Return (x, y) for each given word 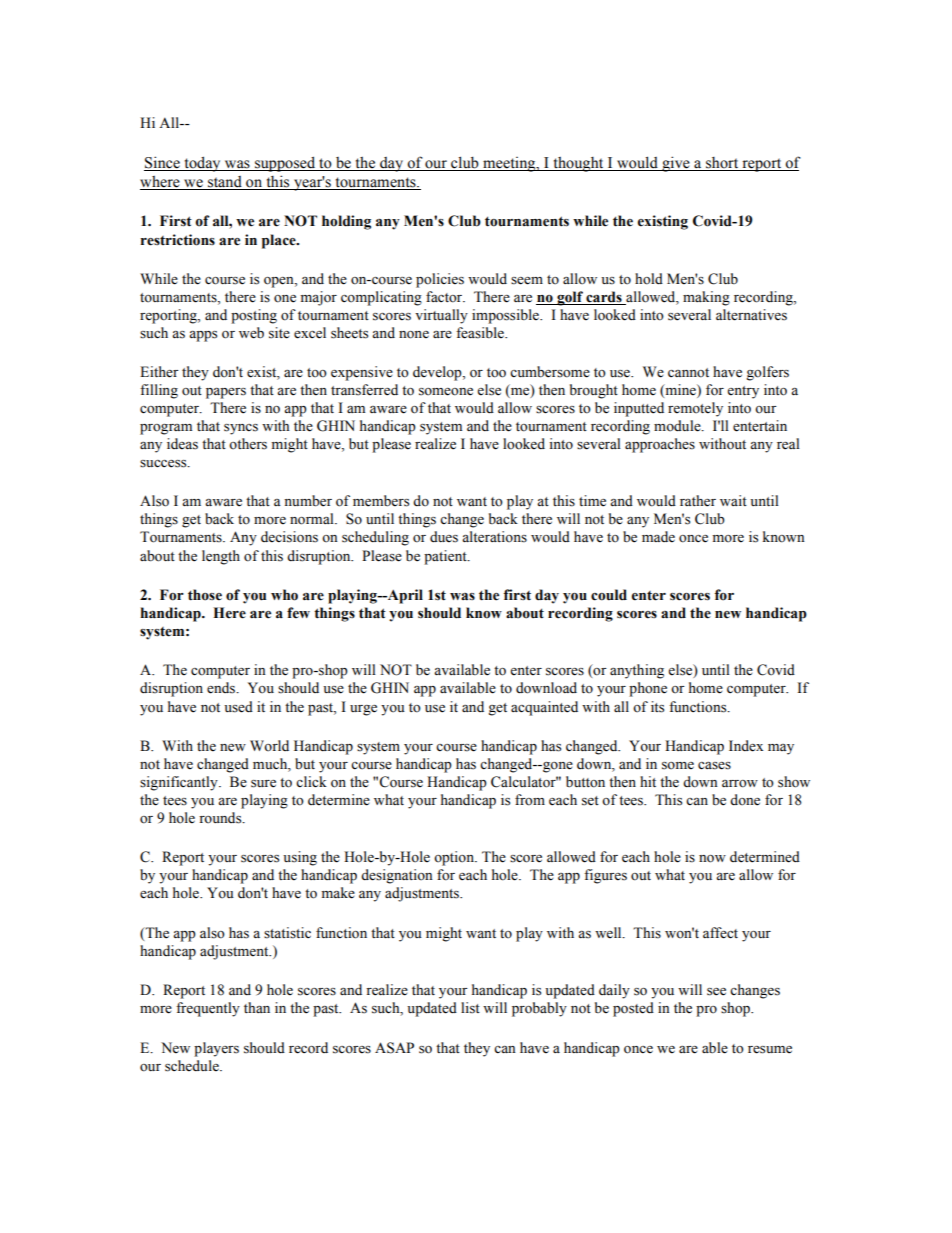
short (722, 164)
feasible (481, 333)
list (470, 1008)
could (609, 595)
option (455, 858)
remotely (695, 409)
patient (446, 557)
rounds (221, 818)
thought (578, 164)
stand (225, 183)
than (257, 1007)
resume (770, 1050)
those (205, 595)
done (745, 800)
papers (226, 393)
